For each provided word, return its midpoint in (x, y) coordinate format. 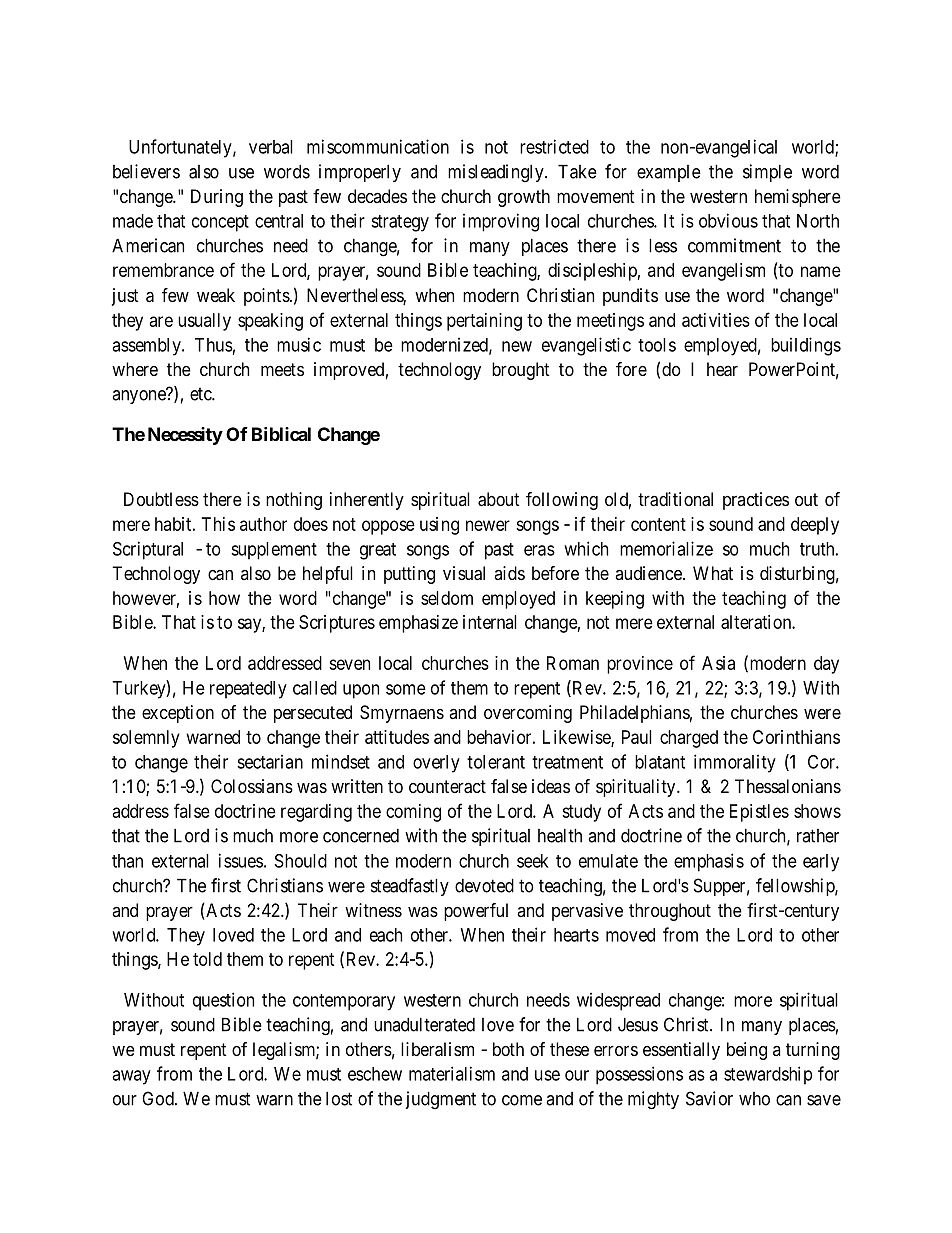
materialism (452, 1073)
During (217, 198)
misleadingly (497, 173)
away (131, 1077)
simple (767, 173)
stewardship (768, 1075)
